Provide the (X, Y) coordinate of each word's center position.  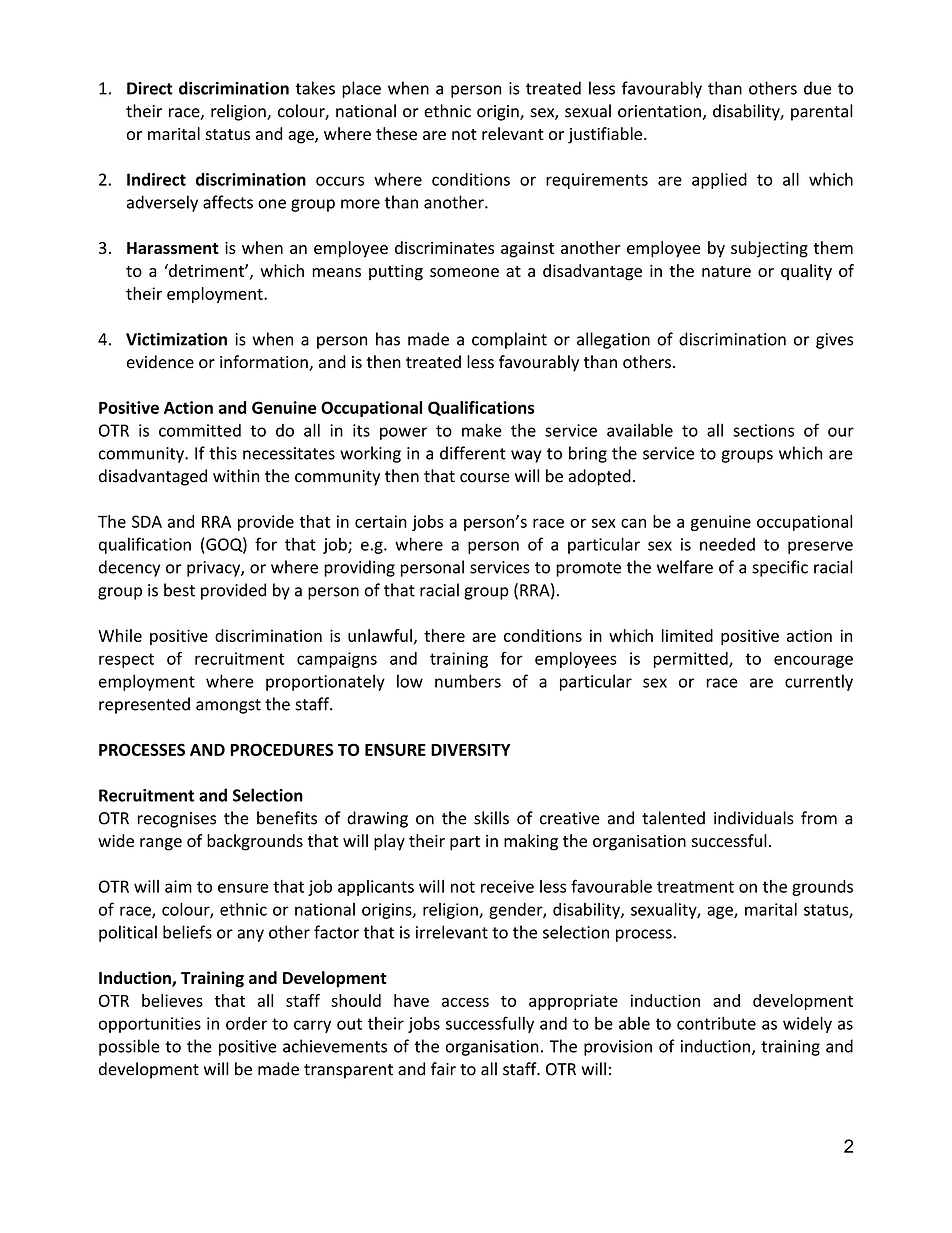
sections (763, 430)
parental (822, 112)
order (246, 1023)
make (482, 430)
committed (200, 430)
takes (315, 88)
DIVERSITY (471, 749)
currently (819, 682)
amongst (228, 706)
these (396, 133)
